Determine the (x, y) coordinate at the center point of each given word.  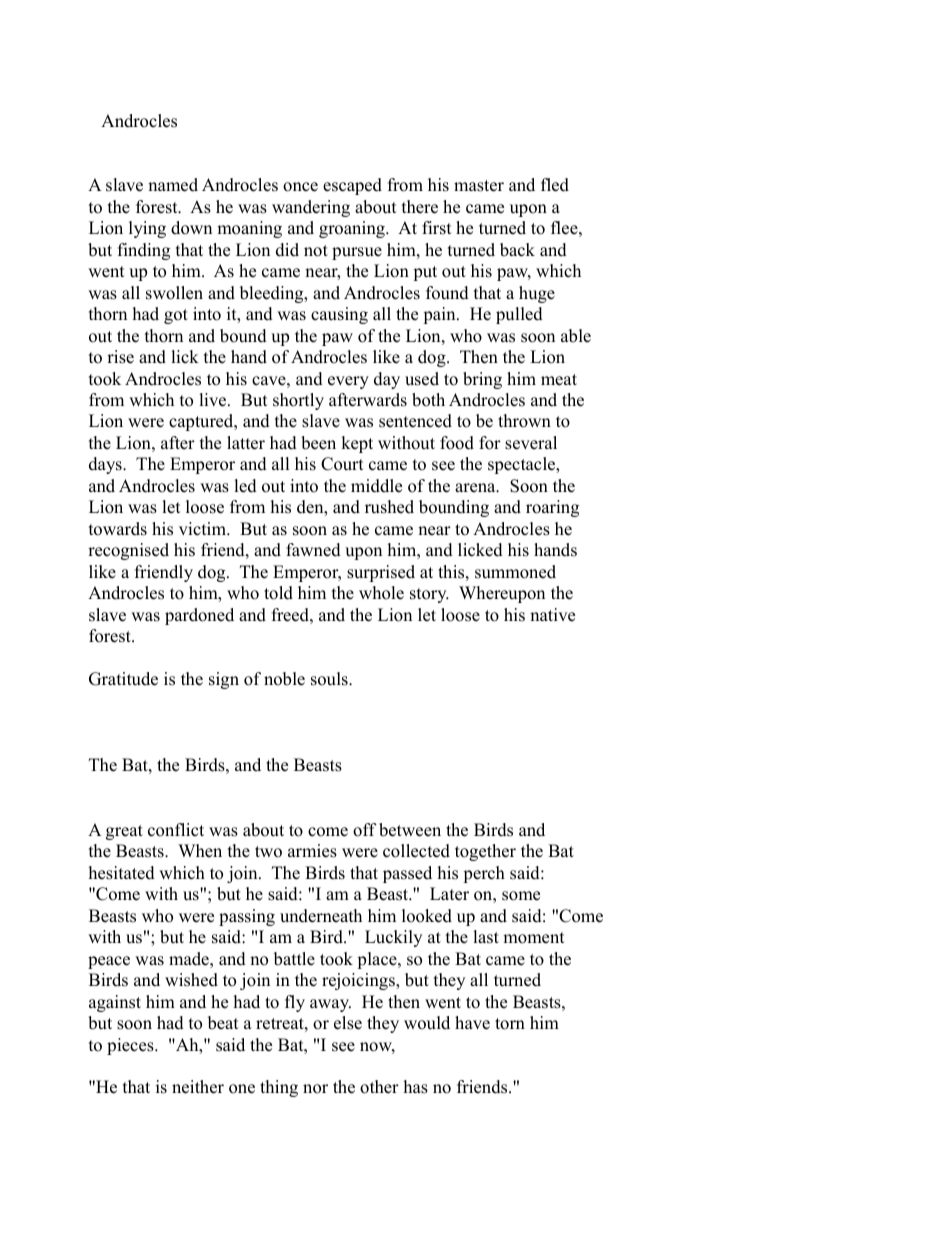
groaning (353, 229)
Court (342, 464)
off (365, 830)
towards (118, 529)
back (517, 250)
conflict (176, 830)
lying (147, 229)
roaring (552, 508)
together (485, 852)
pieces (131, 1046)
